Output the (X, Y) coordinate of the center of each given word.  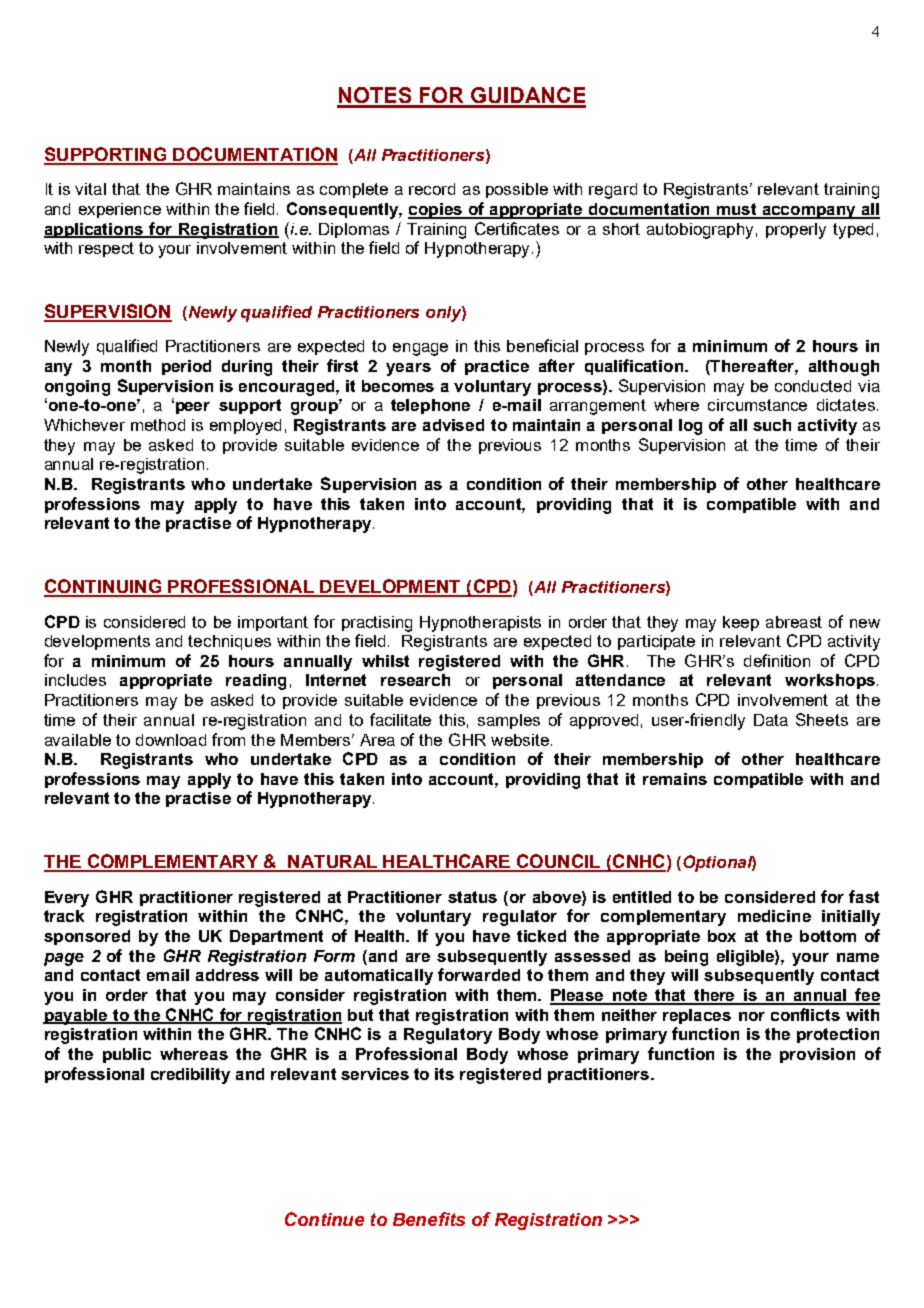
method (158, 425)
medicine (774, 916)
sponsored (87, 937)
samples (509, 721)
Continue (324, 1219)
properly (796, 231)
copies (436, 211)
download (171, 740)
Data (771, 720)
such (772, 425)
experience (120, 210)
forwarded (479, 974)
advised (453, 425)
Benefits (429, 1219)
